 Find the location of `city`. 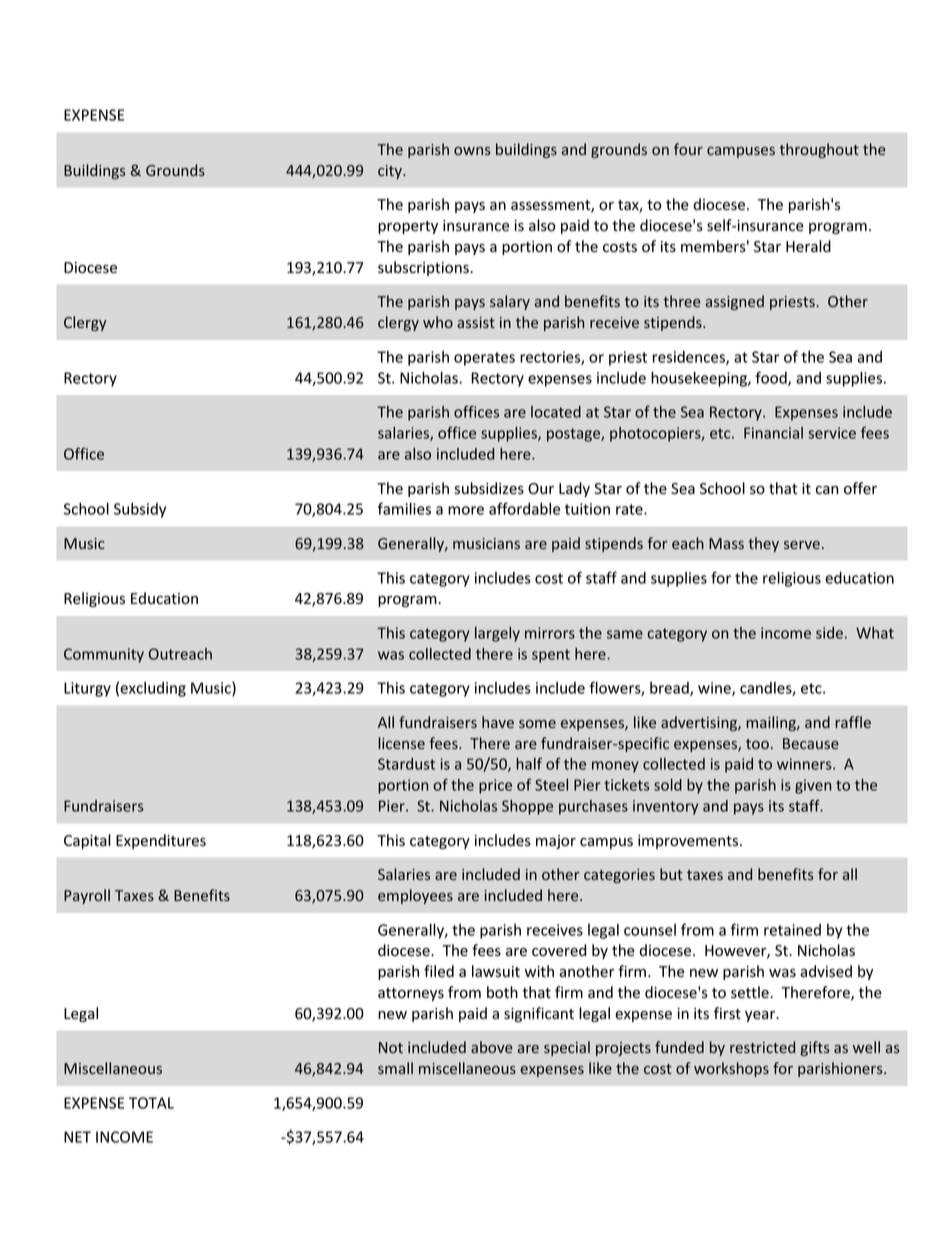

city is located at coordinates (391, 172).
